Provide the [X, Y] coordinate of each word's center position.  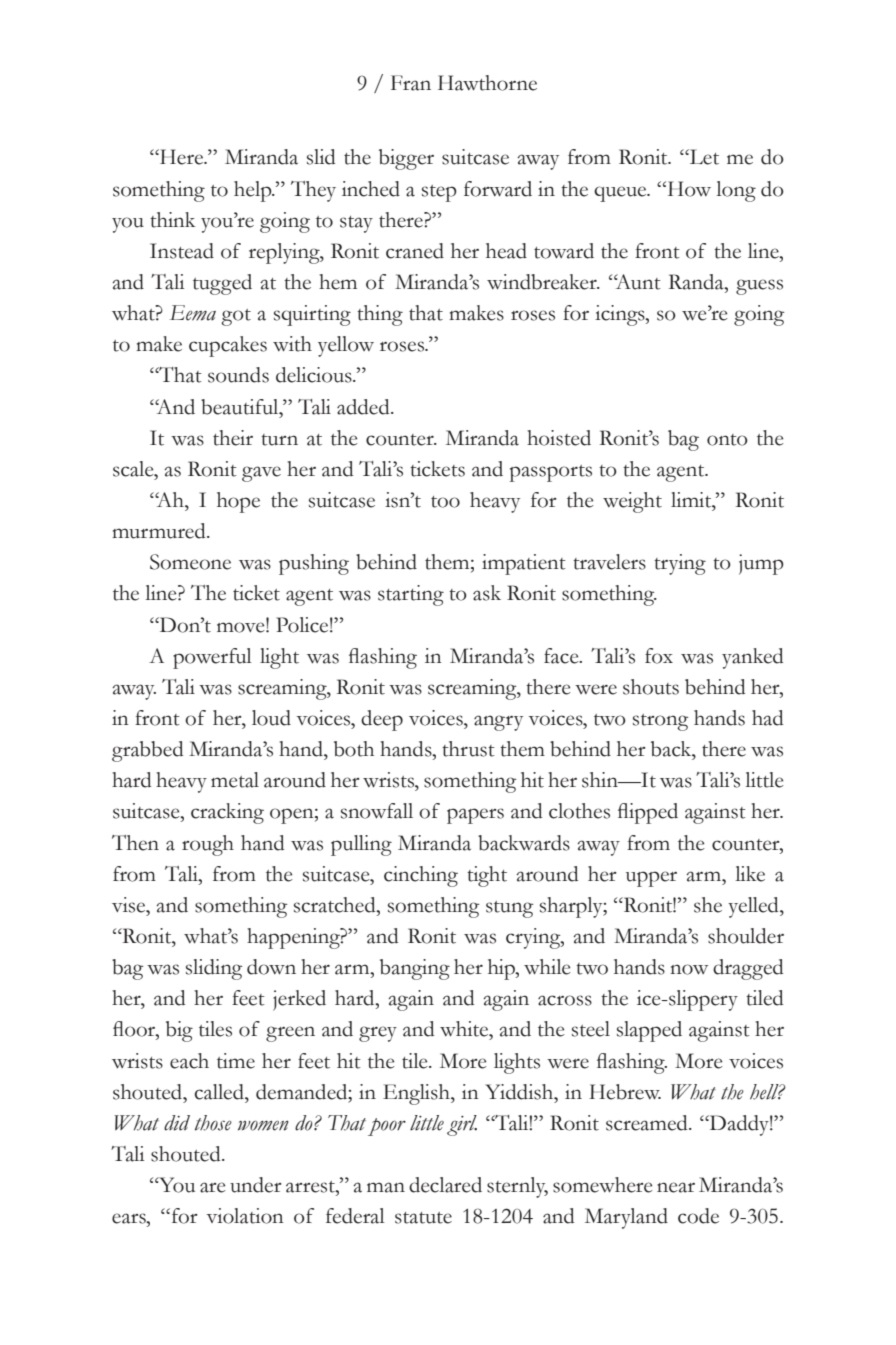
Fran [411, 83]
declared [445, 1185]
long [736, 191]
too [445, 502]
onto [727, 440]
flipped [648, 813]
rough [208, 845]
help [254, 191]
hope [238, 502]
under [256, 1185]
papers [475, 816]
